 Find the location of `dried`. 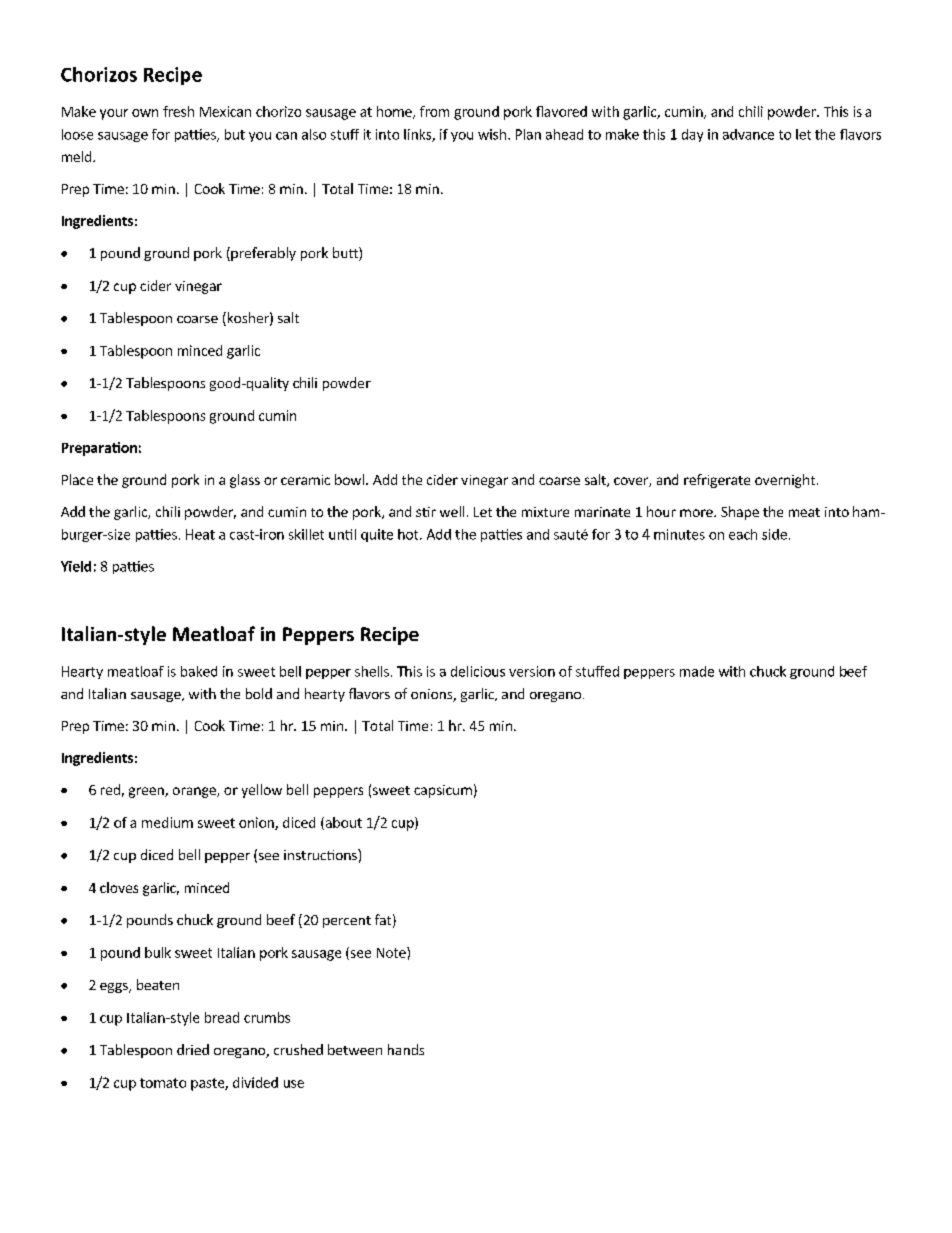

dried is located at coordinates (193, 1049).
